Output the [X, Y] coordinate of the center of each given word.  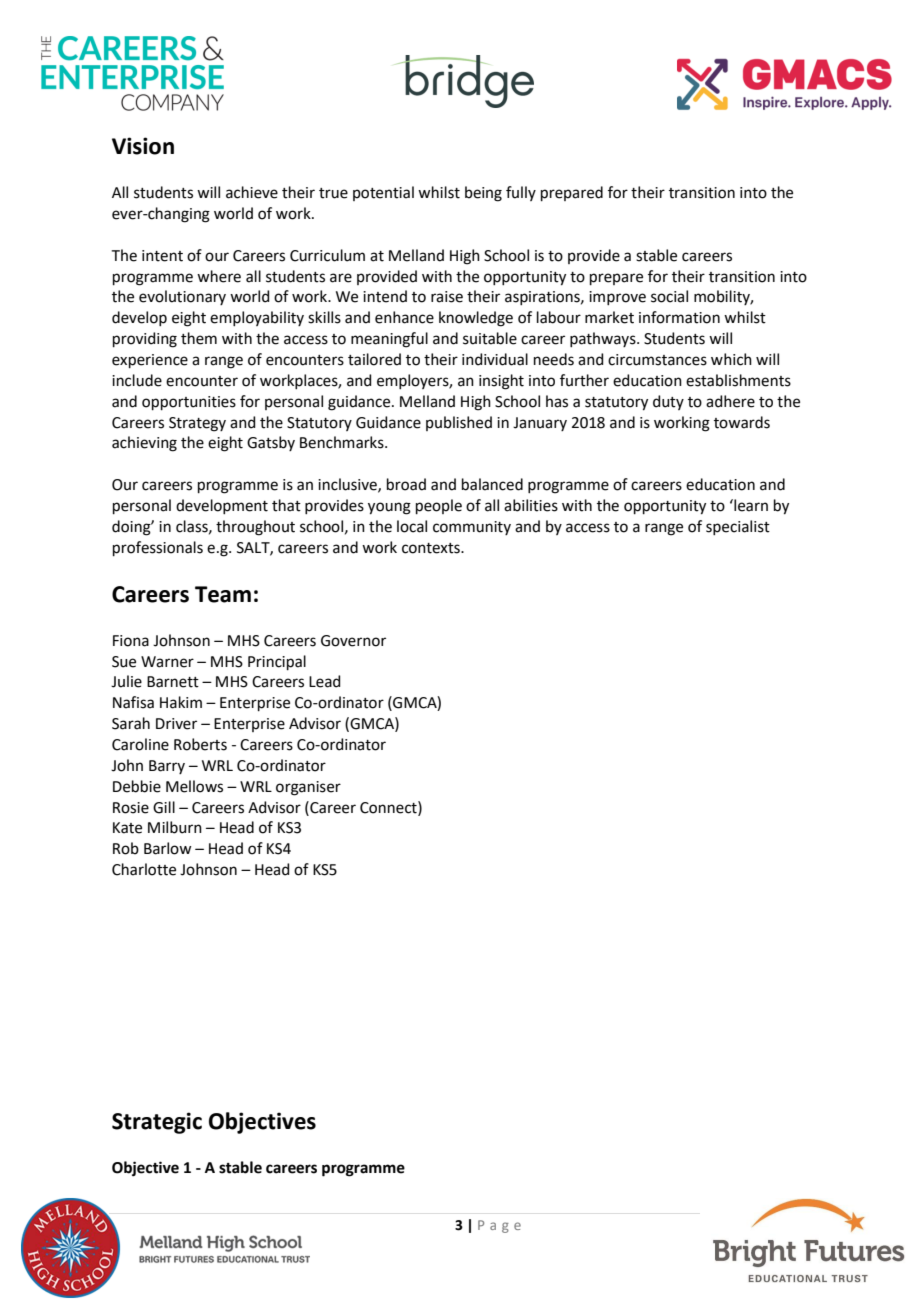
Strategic [157, 1123]
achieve [252, 192]
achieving [144, 444]
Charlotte [144, 869]
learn [750, 505]
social [669, 296]
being [483, 194]
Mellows [194, 786]
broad [406, 484]
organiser [308, 788]
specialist [738, 527]
